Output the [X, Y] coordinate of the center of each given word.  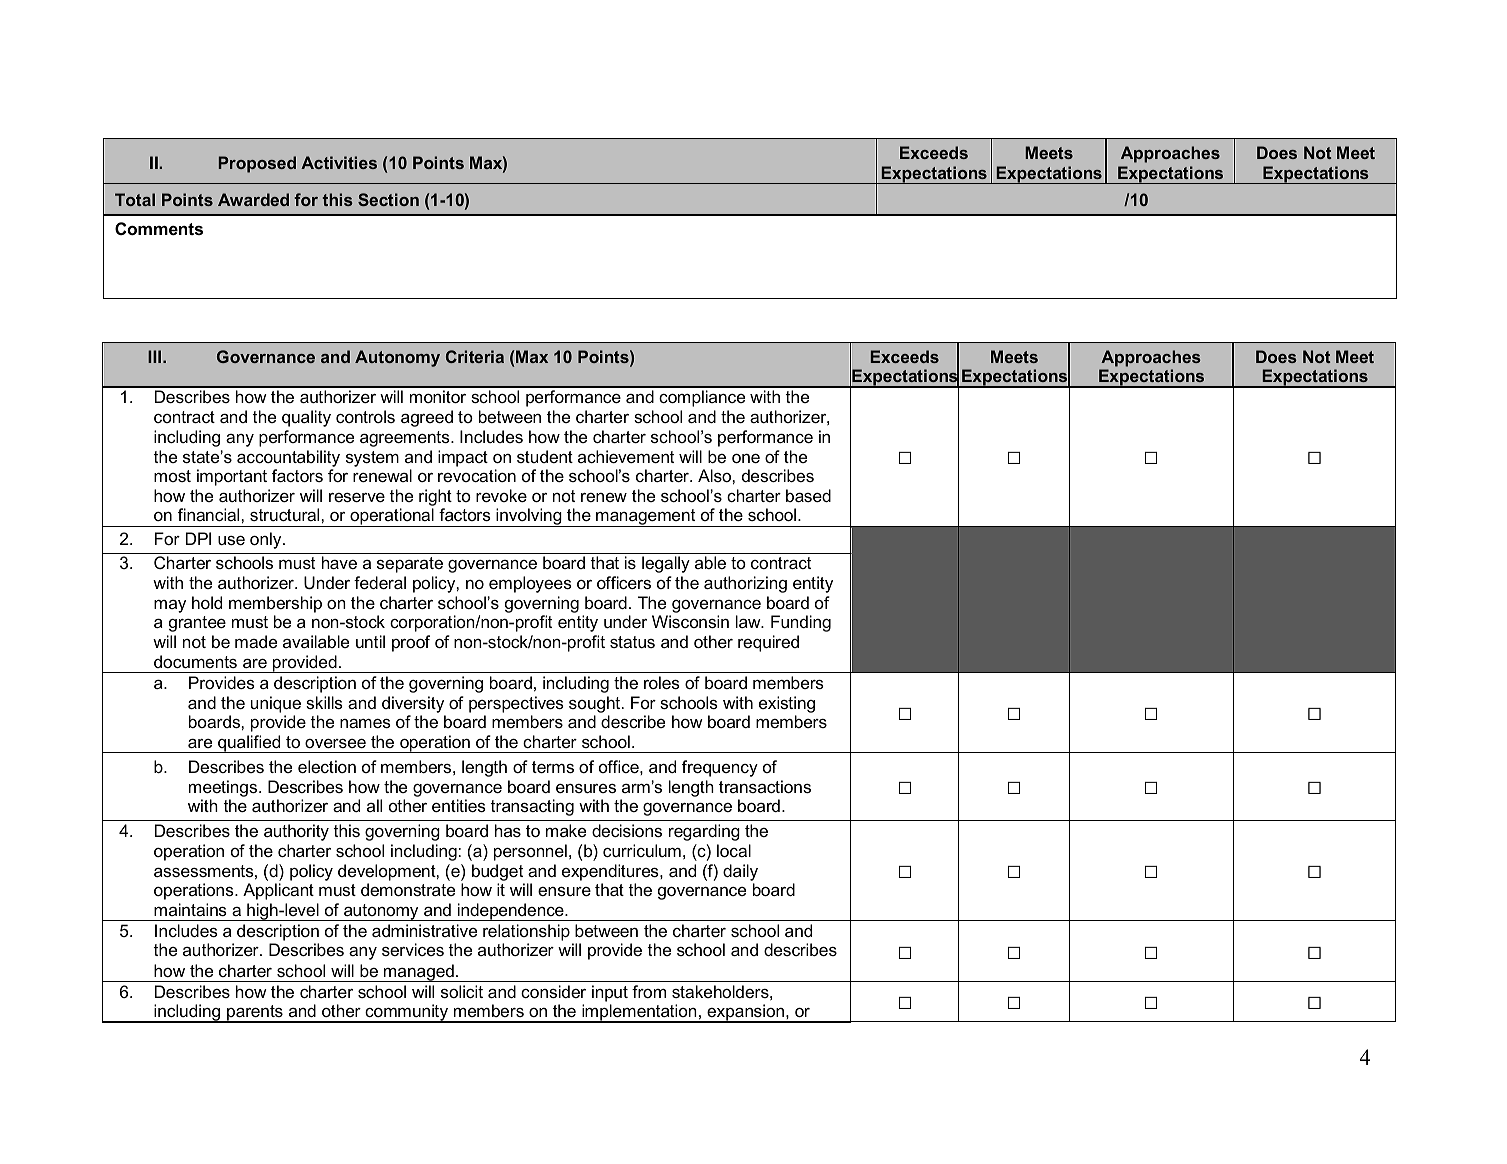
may [170, 606]
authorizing [745, 584]
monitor [438, 396]
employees [530, 584]
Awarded [253, 199]
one [746, 458]
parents [255, 1014]
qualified [249, 744]
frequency [720, 768]
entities [459, 805]
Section [388, 199]
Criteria [475, 356]
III [154, 356]
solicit [462, 991]
